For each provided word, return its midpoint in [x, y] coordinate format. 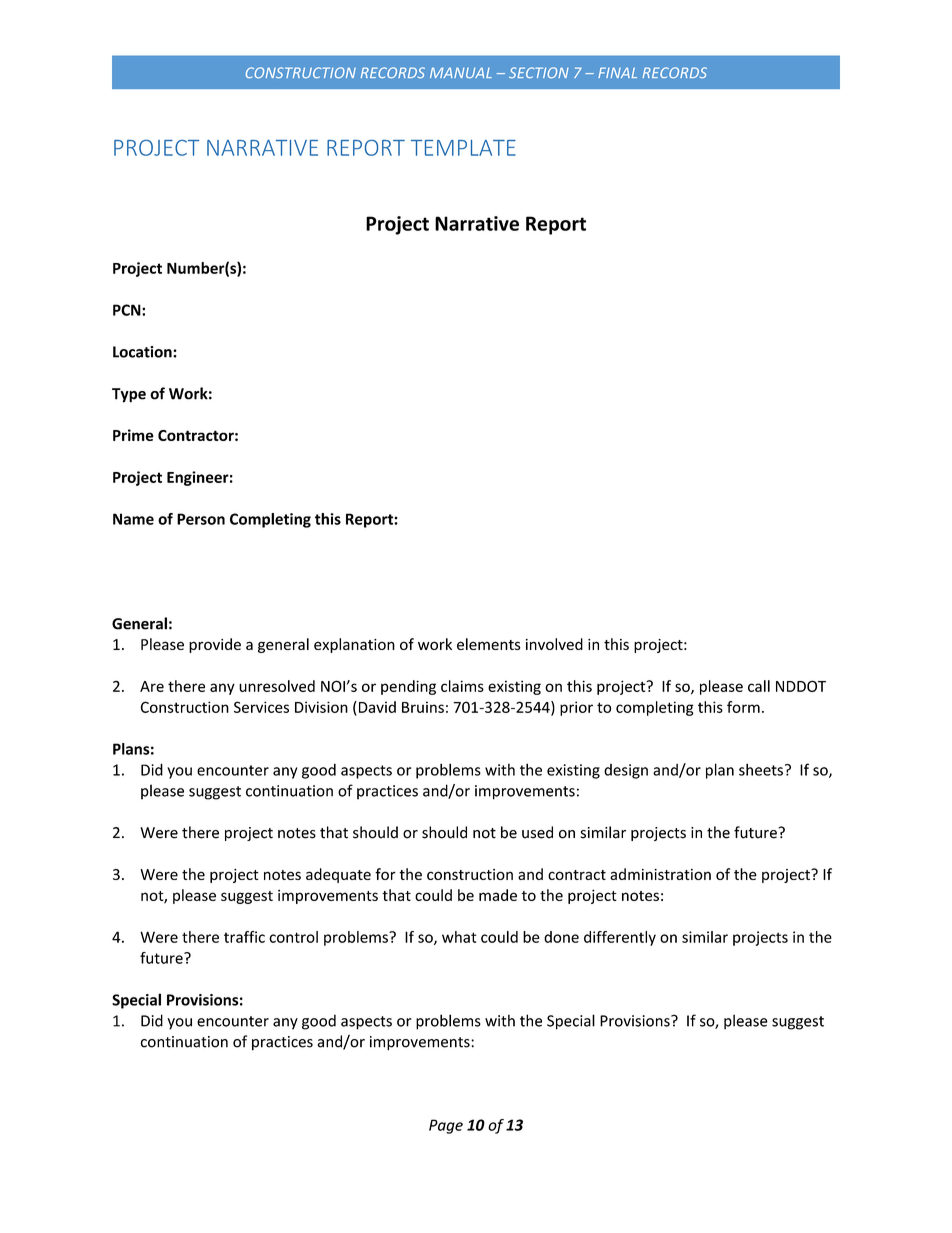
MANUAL [461, 73]
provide [215, 645]
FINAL [617, 72]
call [759, 686]
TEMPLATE [463, 148]
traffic [244, 937]
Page [446, 1126]
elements [489, 644]
